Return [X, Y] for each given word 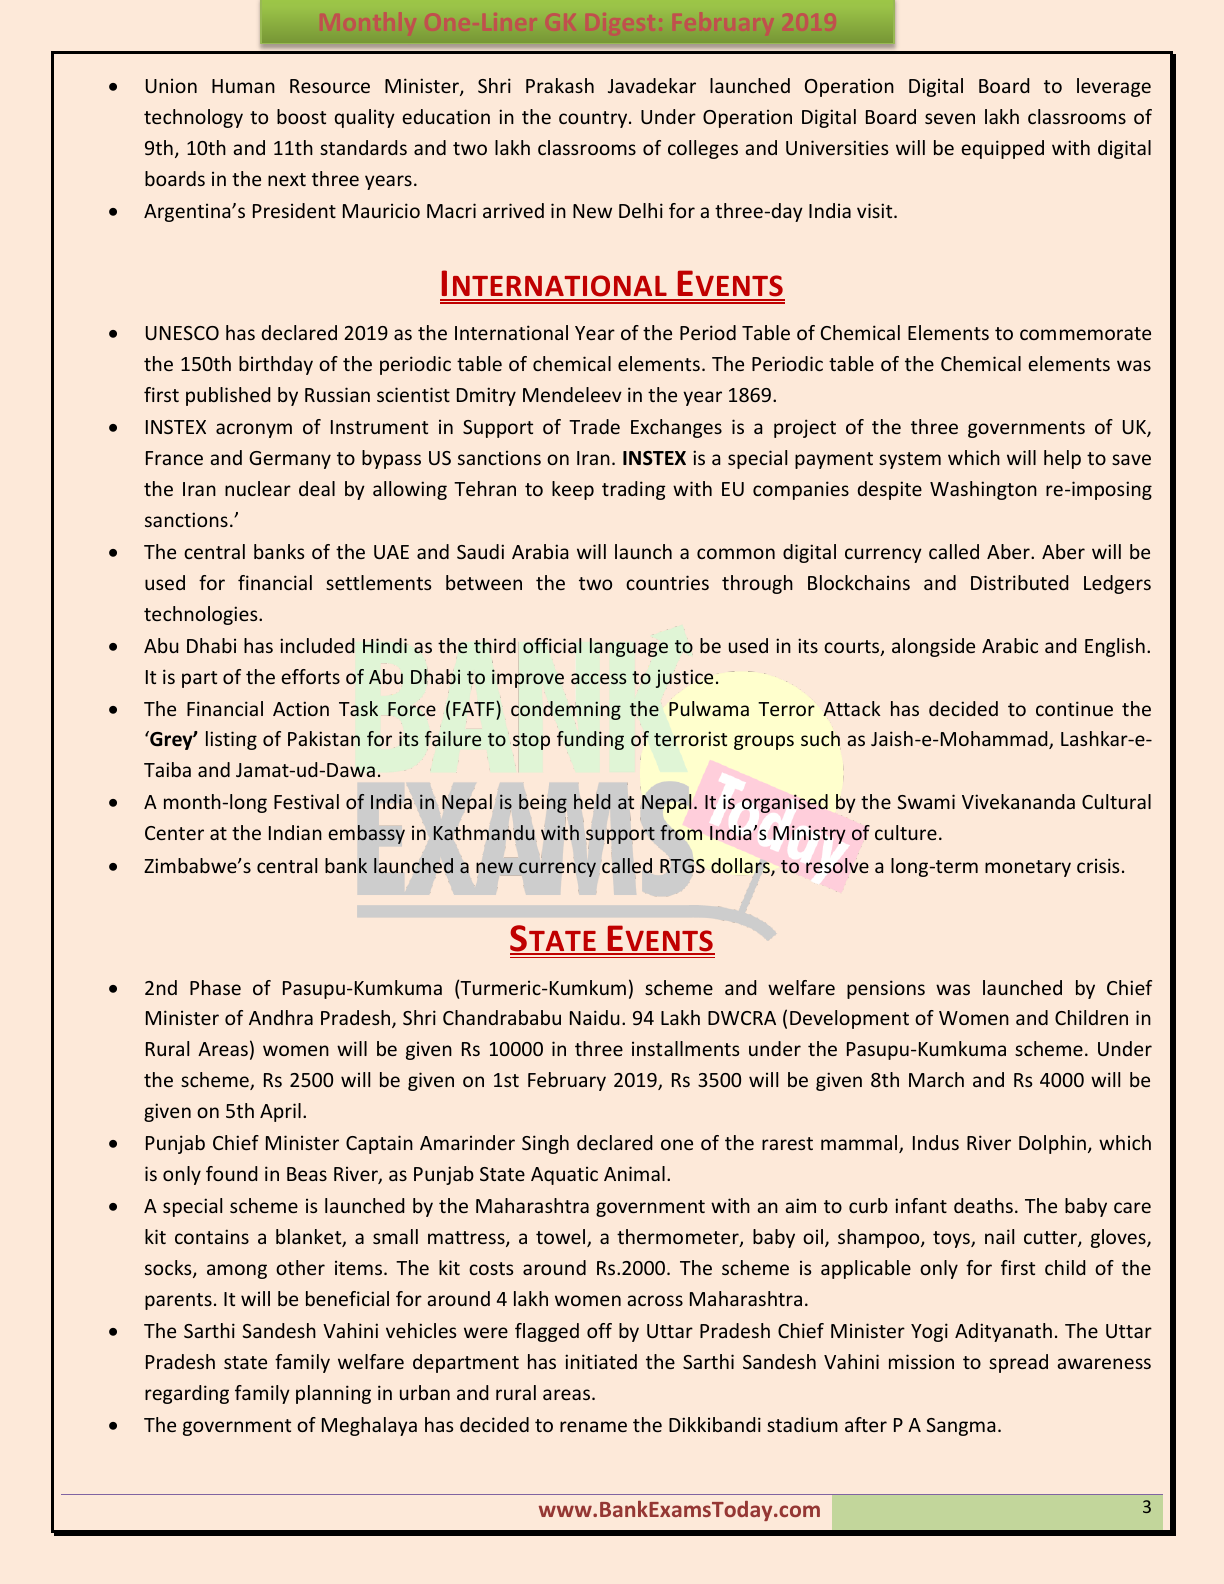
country [594, 119]
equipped [1002, 149]
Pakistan [324, 738]
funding [590, 740]
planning [333, 1394]
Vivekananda [1018, 801]
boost [301, 116]
